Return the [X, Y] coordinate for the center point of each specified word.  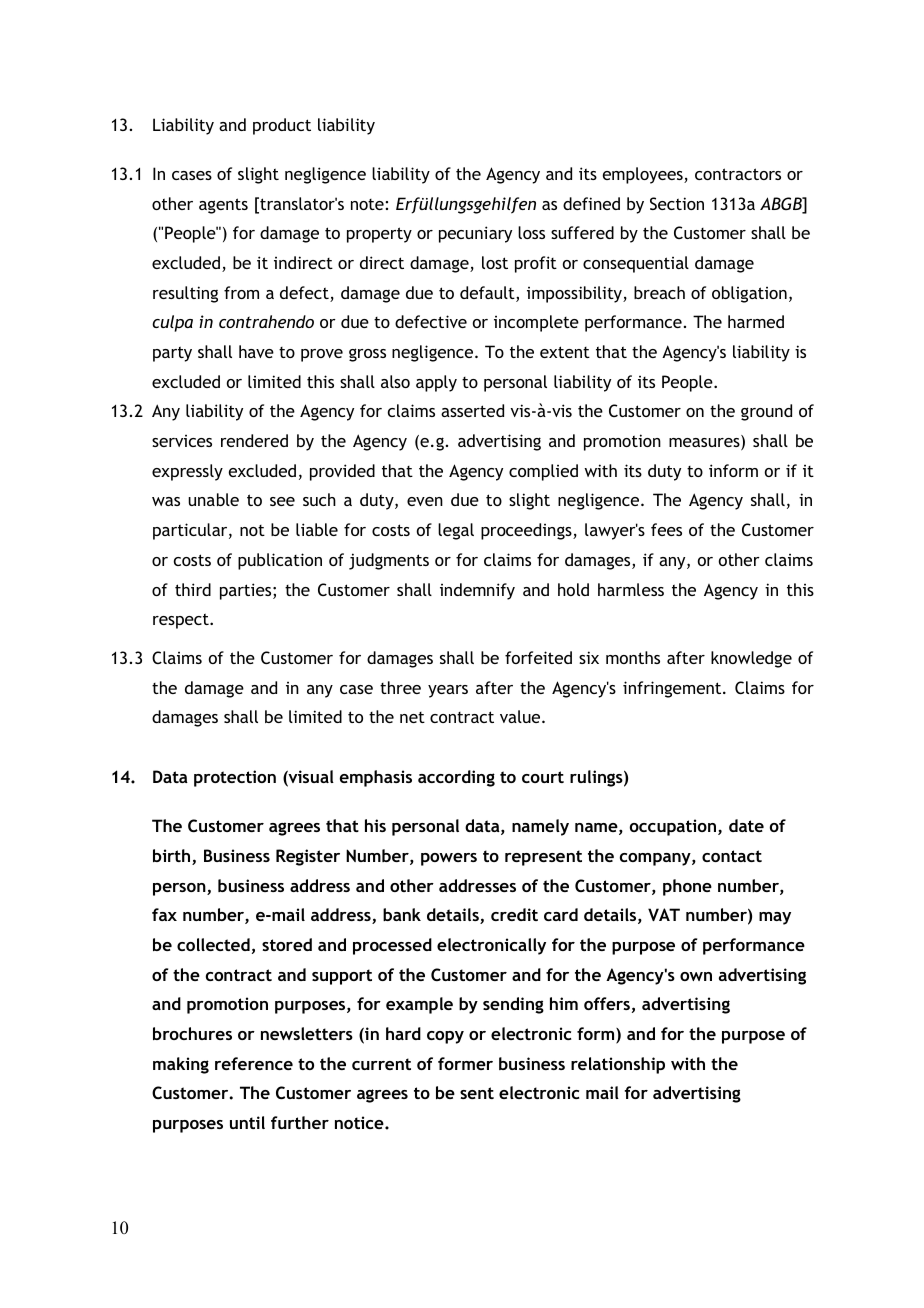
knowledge [751, 659]
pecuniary [475, 234]
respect [182, 621]
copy [445, 1037]
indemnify [477, 591]
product [282, 126]
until [247, 1122]
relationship [618, 1065]
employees [644, 175]
